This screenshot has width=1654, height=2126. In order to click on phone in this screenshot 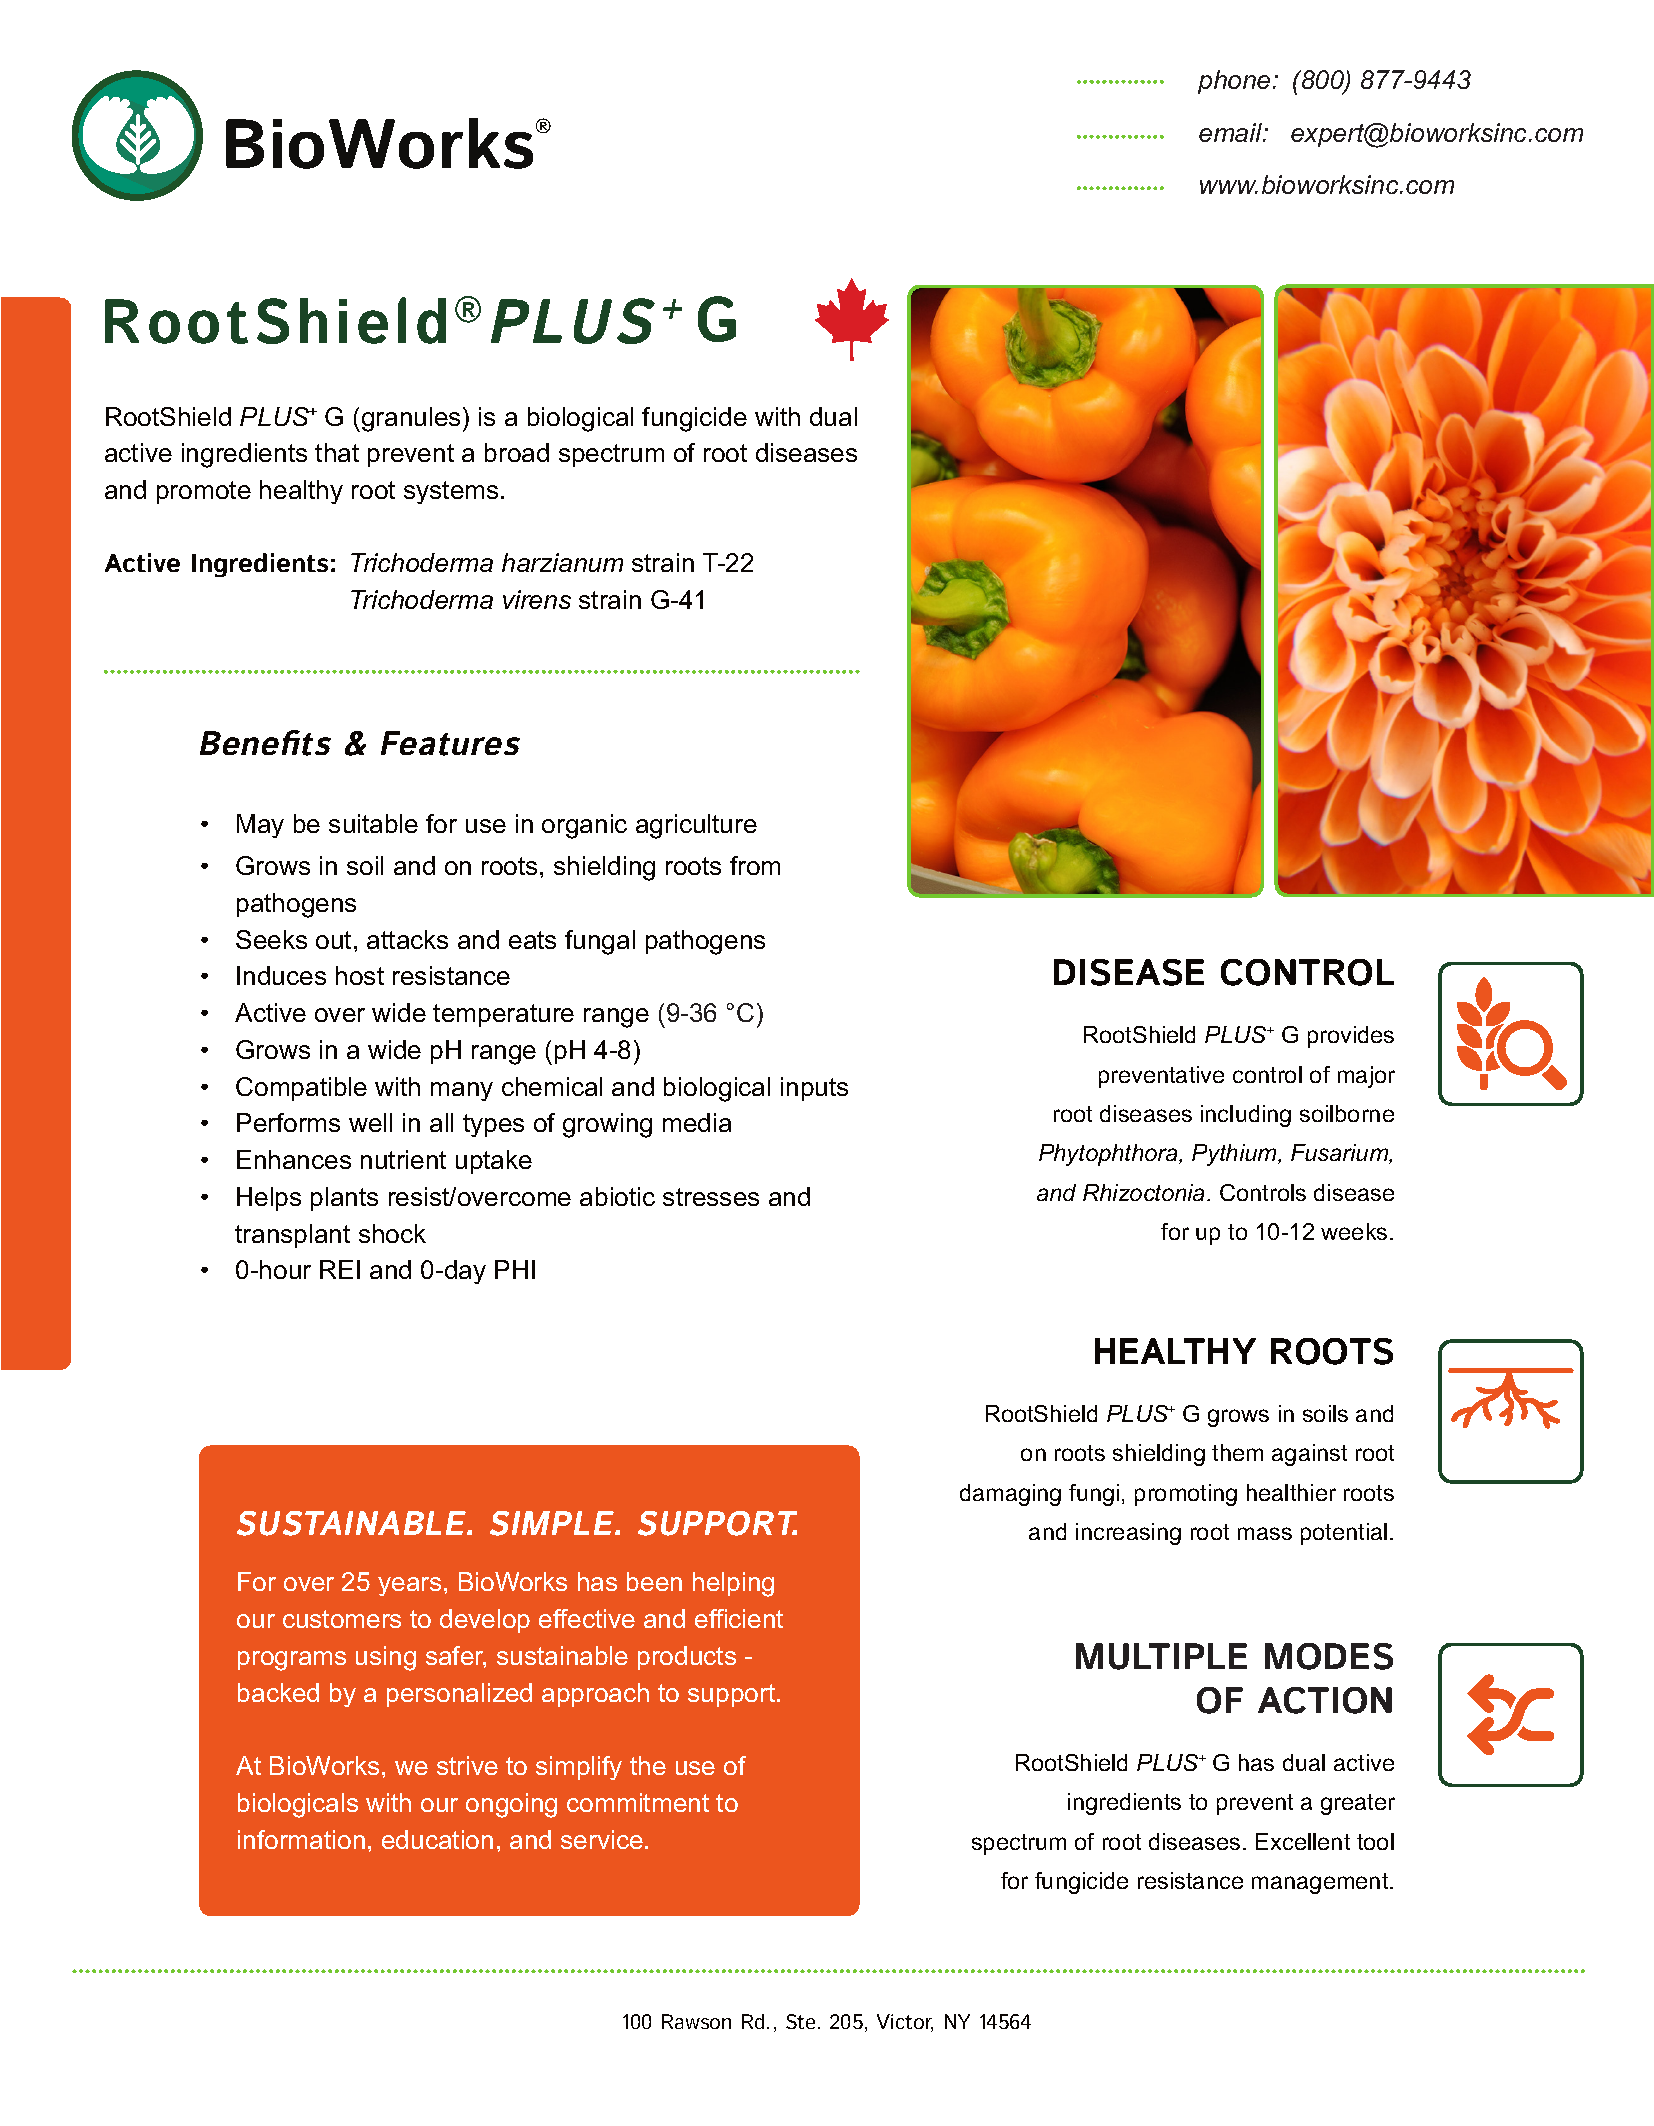, I will do `click(1234, 82)`.
